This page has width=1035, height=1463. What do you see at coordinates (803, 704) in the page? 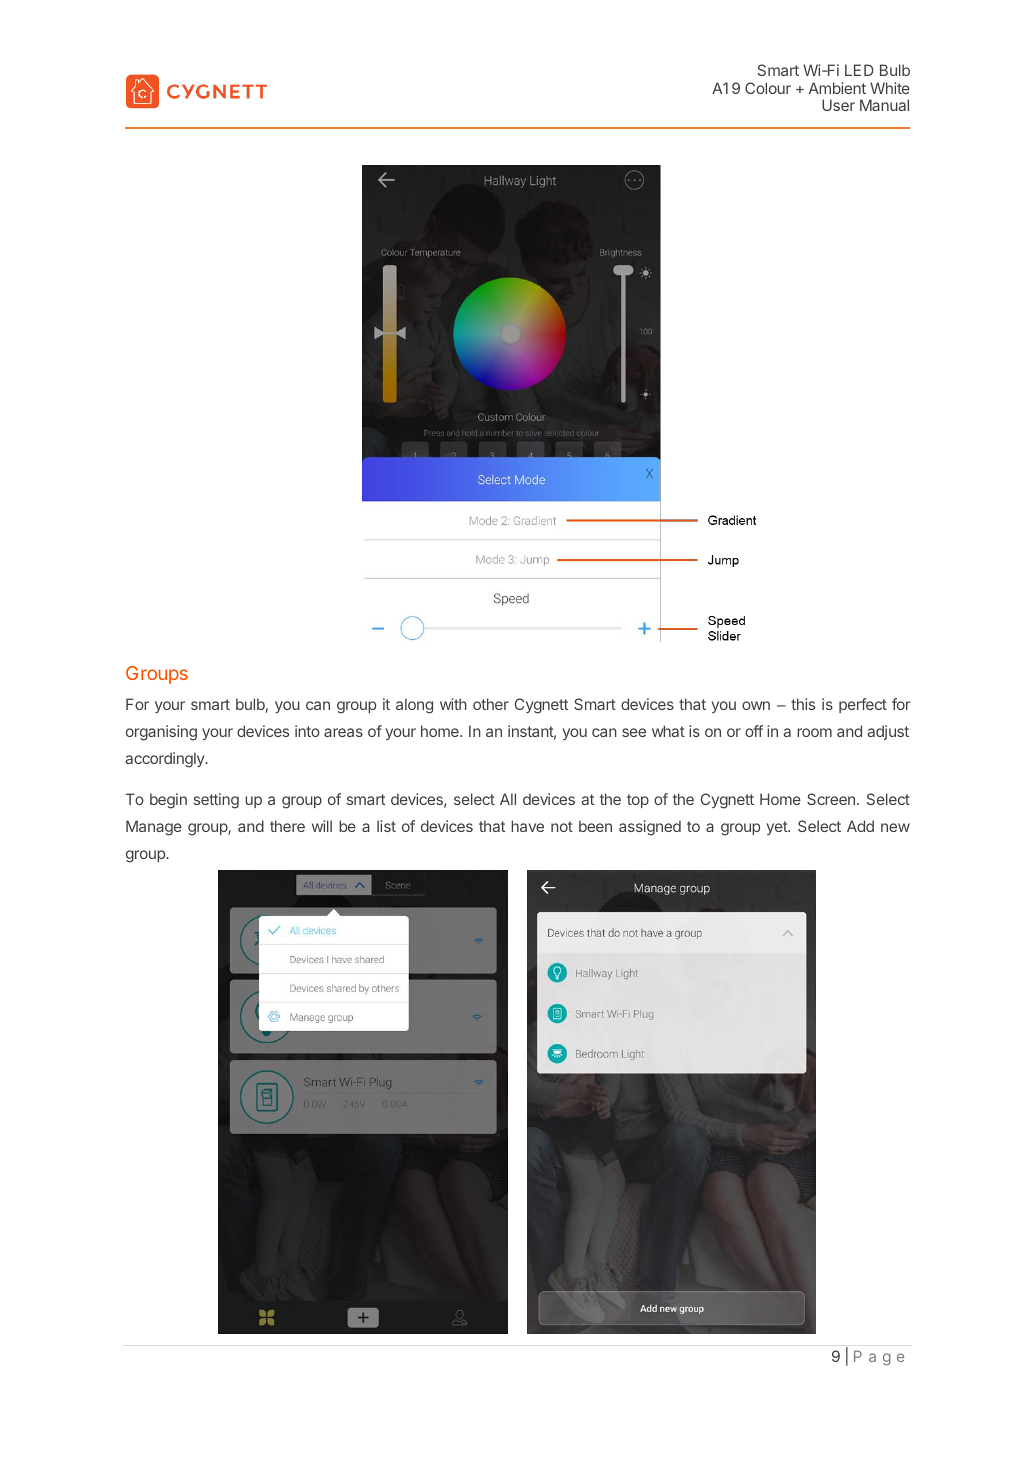
I see `this` at bounding box center [803, 704].
